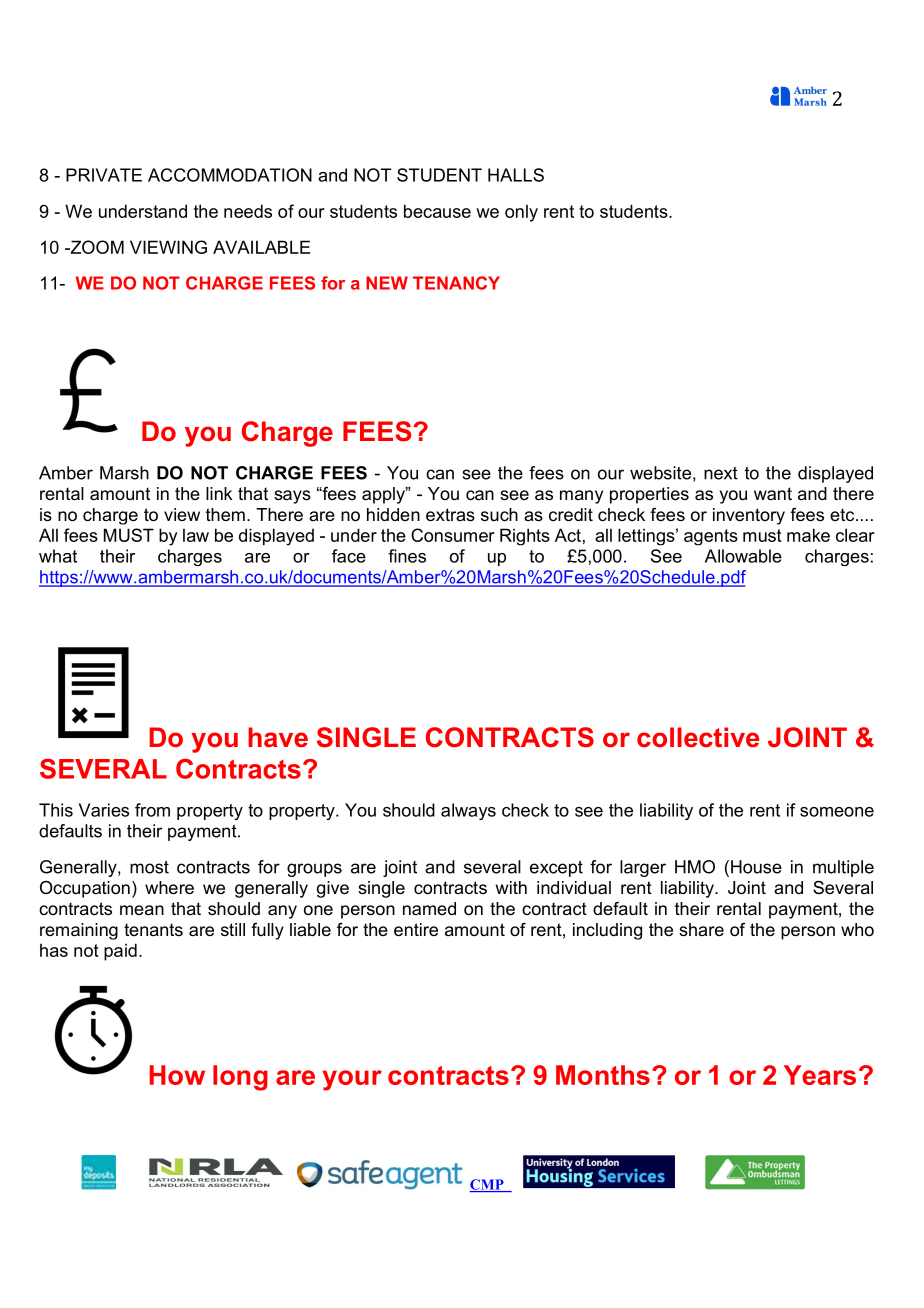 The width and height of the image is (924, 1308). What do you see at coordinates (701, 929) in the image?
I see `share` at bounding box center [701, 929].
